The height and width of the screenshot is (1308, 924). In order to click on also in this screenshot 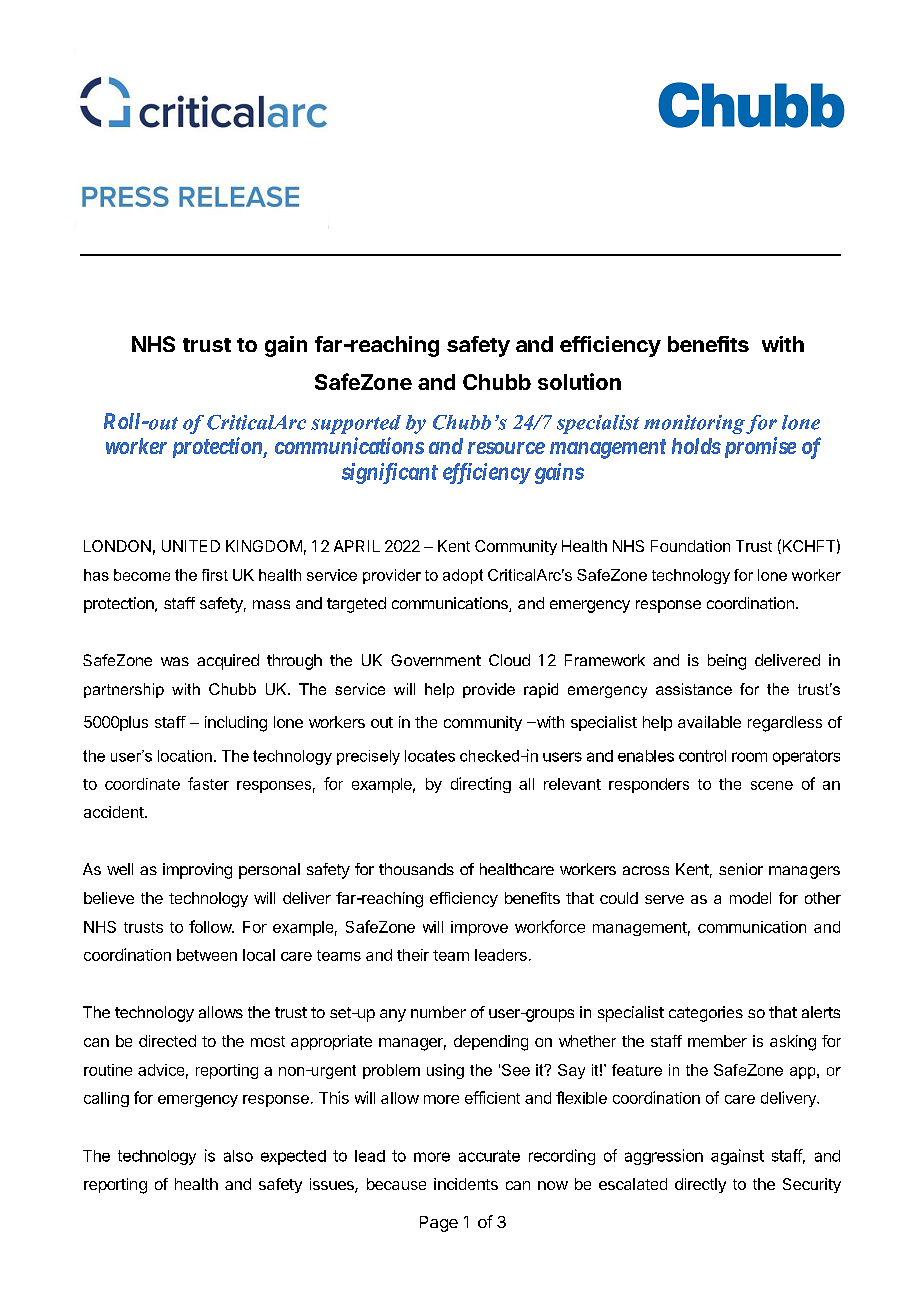, I will do `click(238, 1156)`.
